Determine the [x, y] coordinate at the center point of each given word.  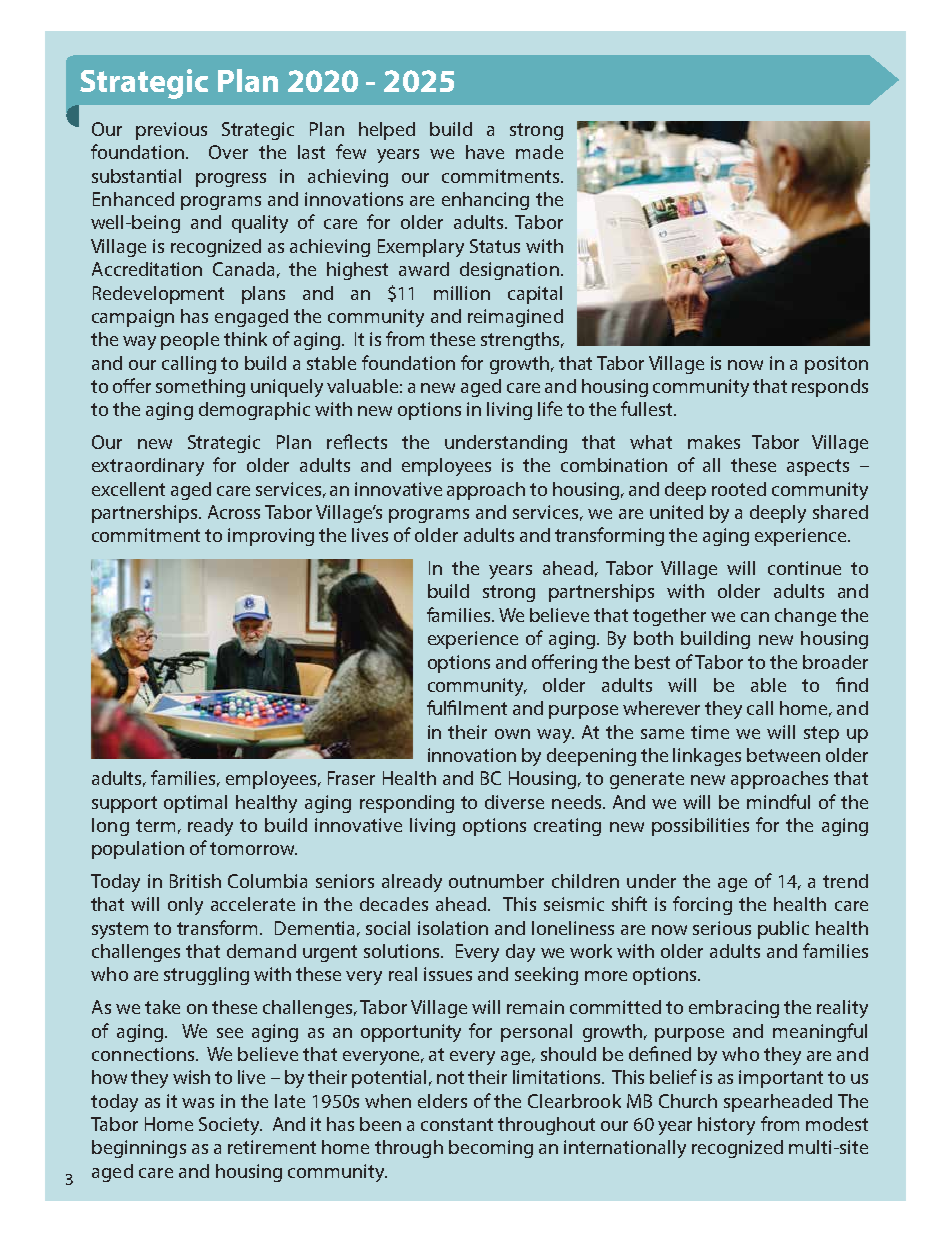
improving [271, 537]
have [485, 152]
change [805, 617]
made [539, 152]
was [198, 1103]
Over [228, 152]
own [512, 734]
